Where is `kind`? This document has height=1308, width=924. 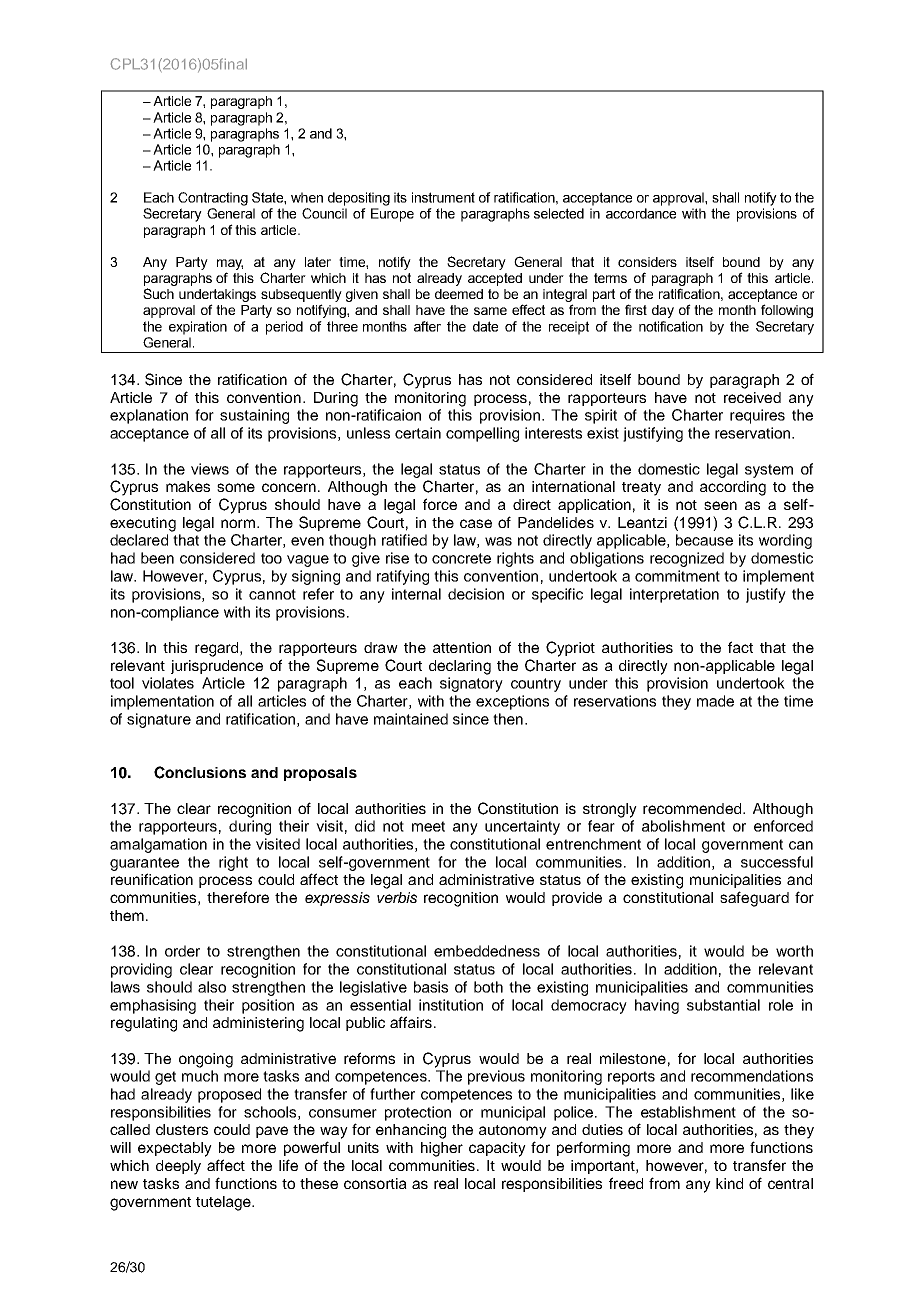 kind is located at coordinates (729, 1183).
